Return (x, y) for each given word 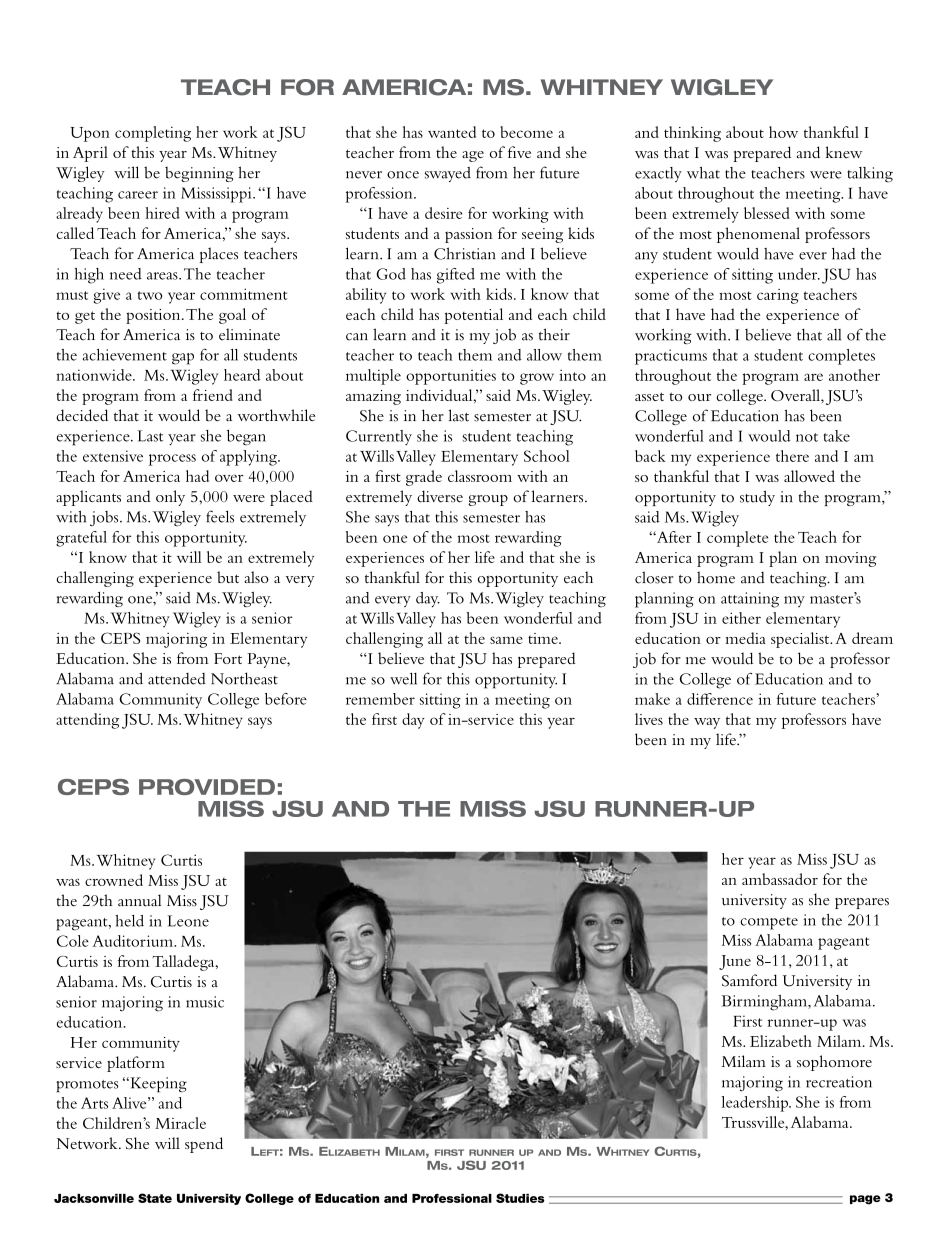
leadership (755, 1104)
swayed (448, 174)
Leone (188, 921)
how (783, 132)
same (506, 640)
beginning (199, 174)
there (792, 456)
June (735, 962)
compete (769, 923)
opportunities (451, 377)
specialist (801, 640)
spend (204, 1145)
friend (213, 395)
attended (177, 679)
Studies (520, 1198)
